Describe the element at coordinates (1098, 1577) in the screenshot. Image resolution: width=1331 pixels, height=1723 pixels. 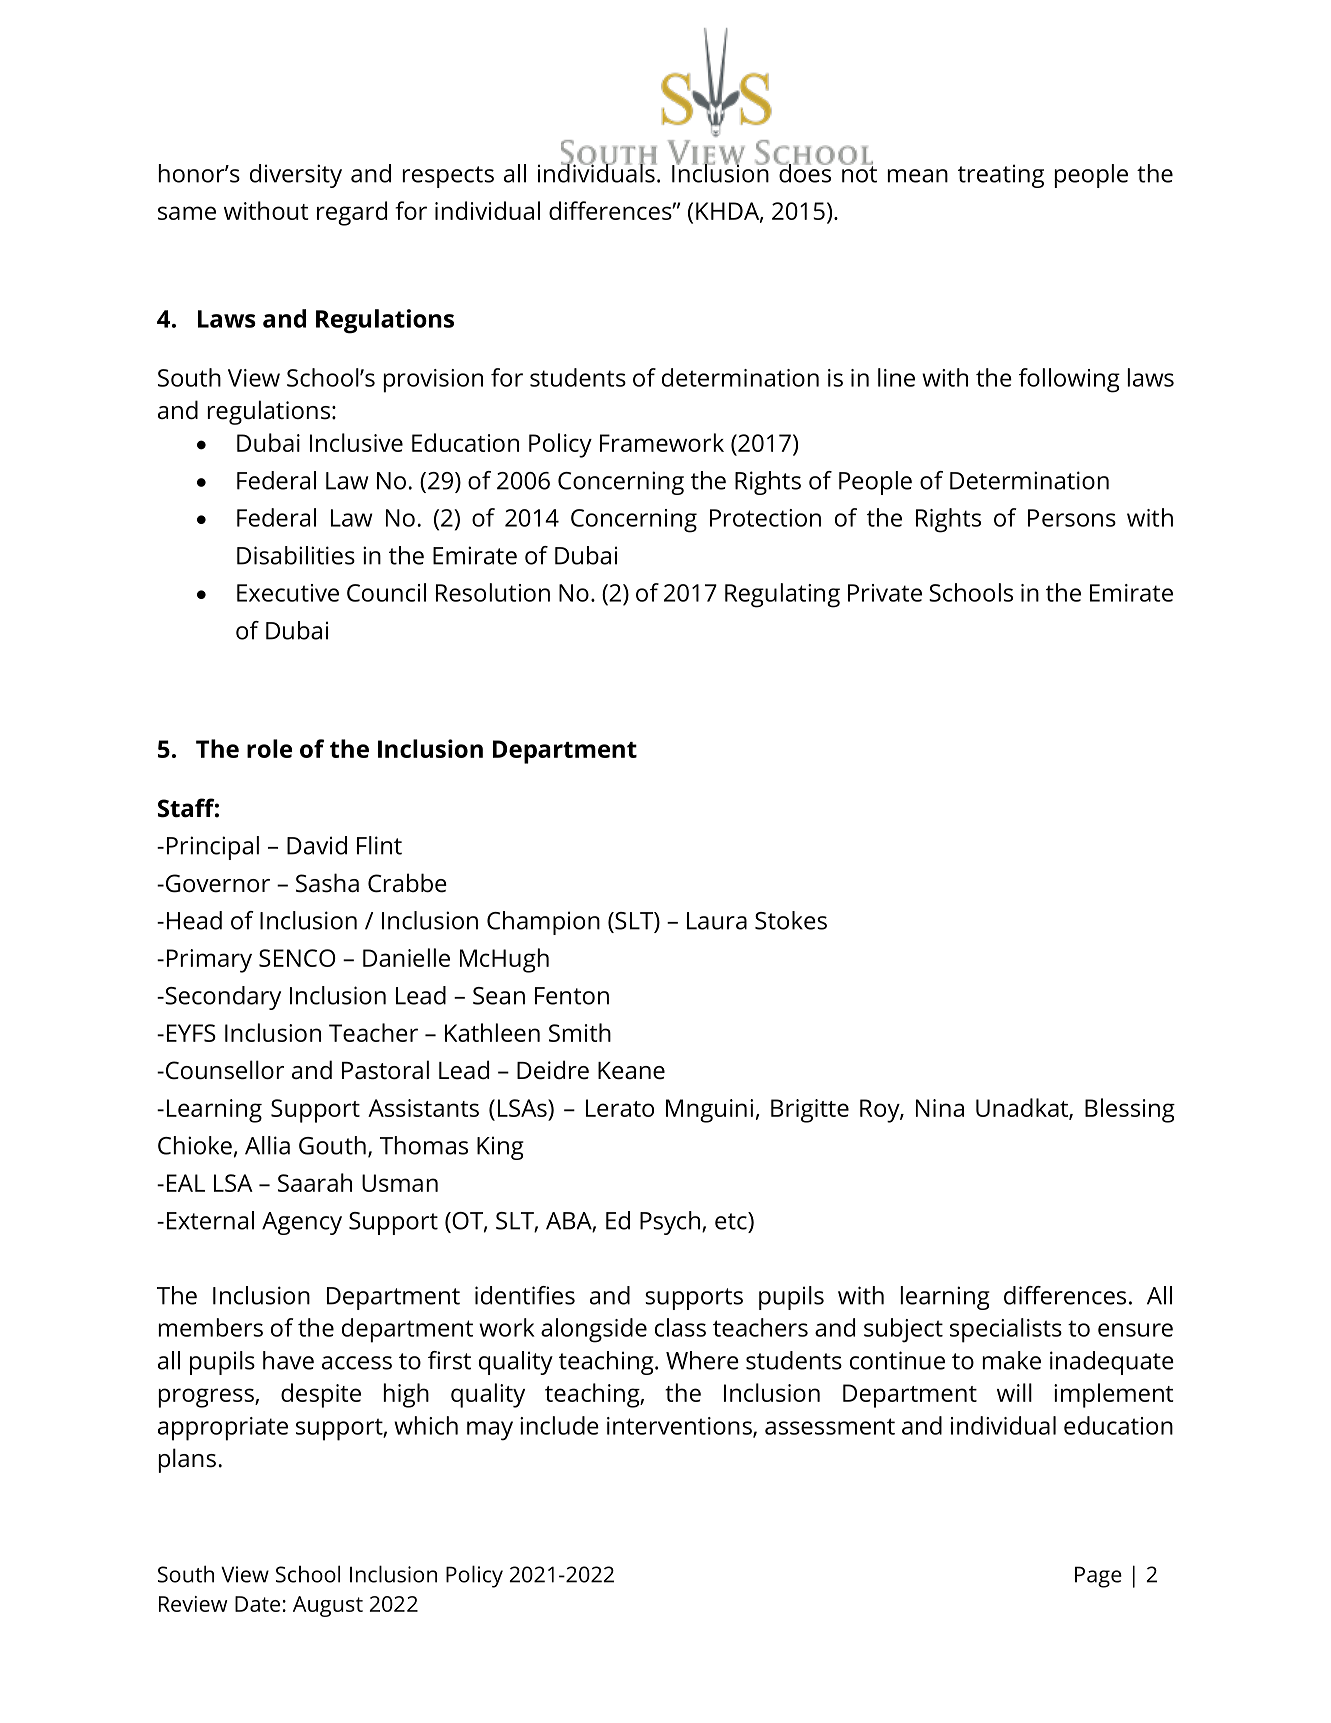
I see `Page` at that location.
